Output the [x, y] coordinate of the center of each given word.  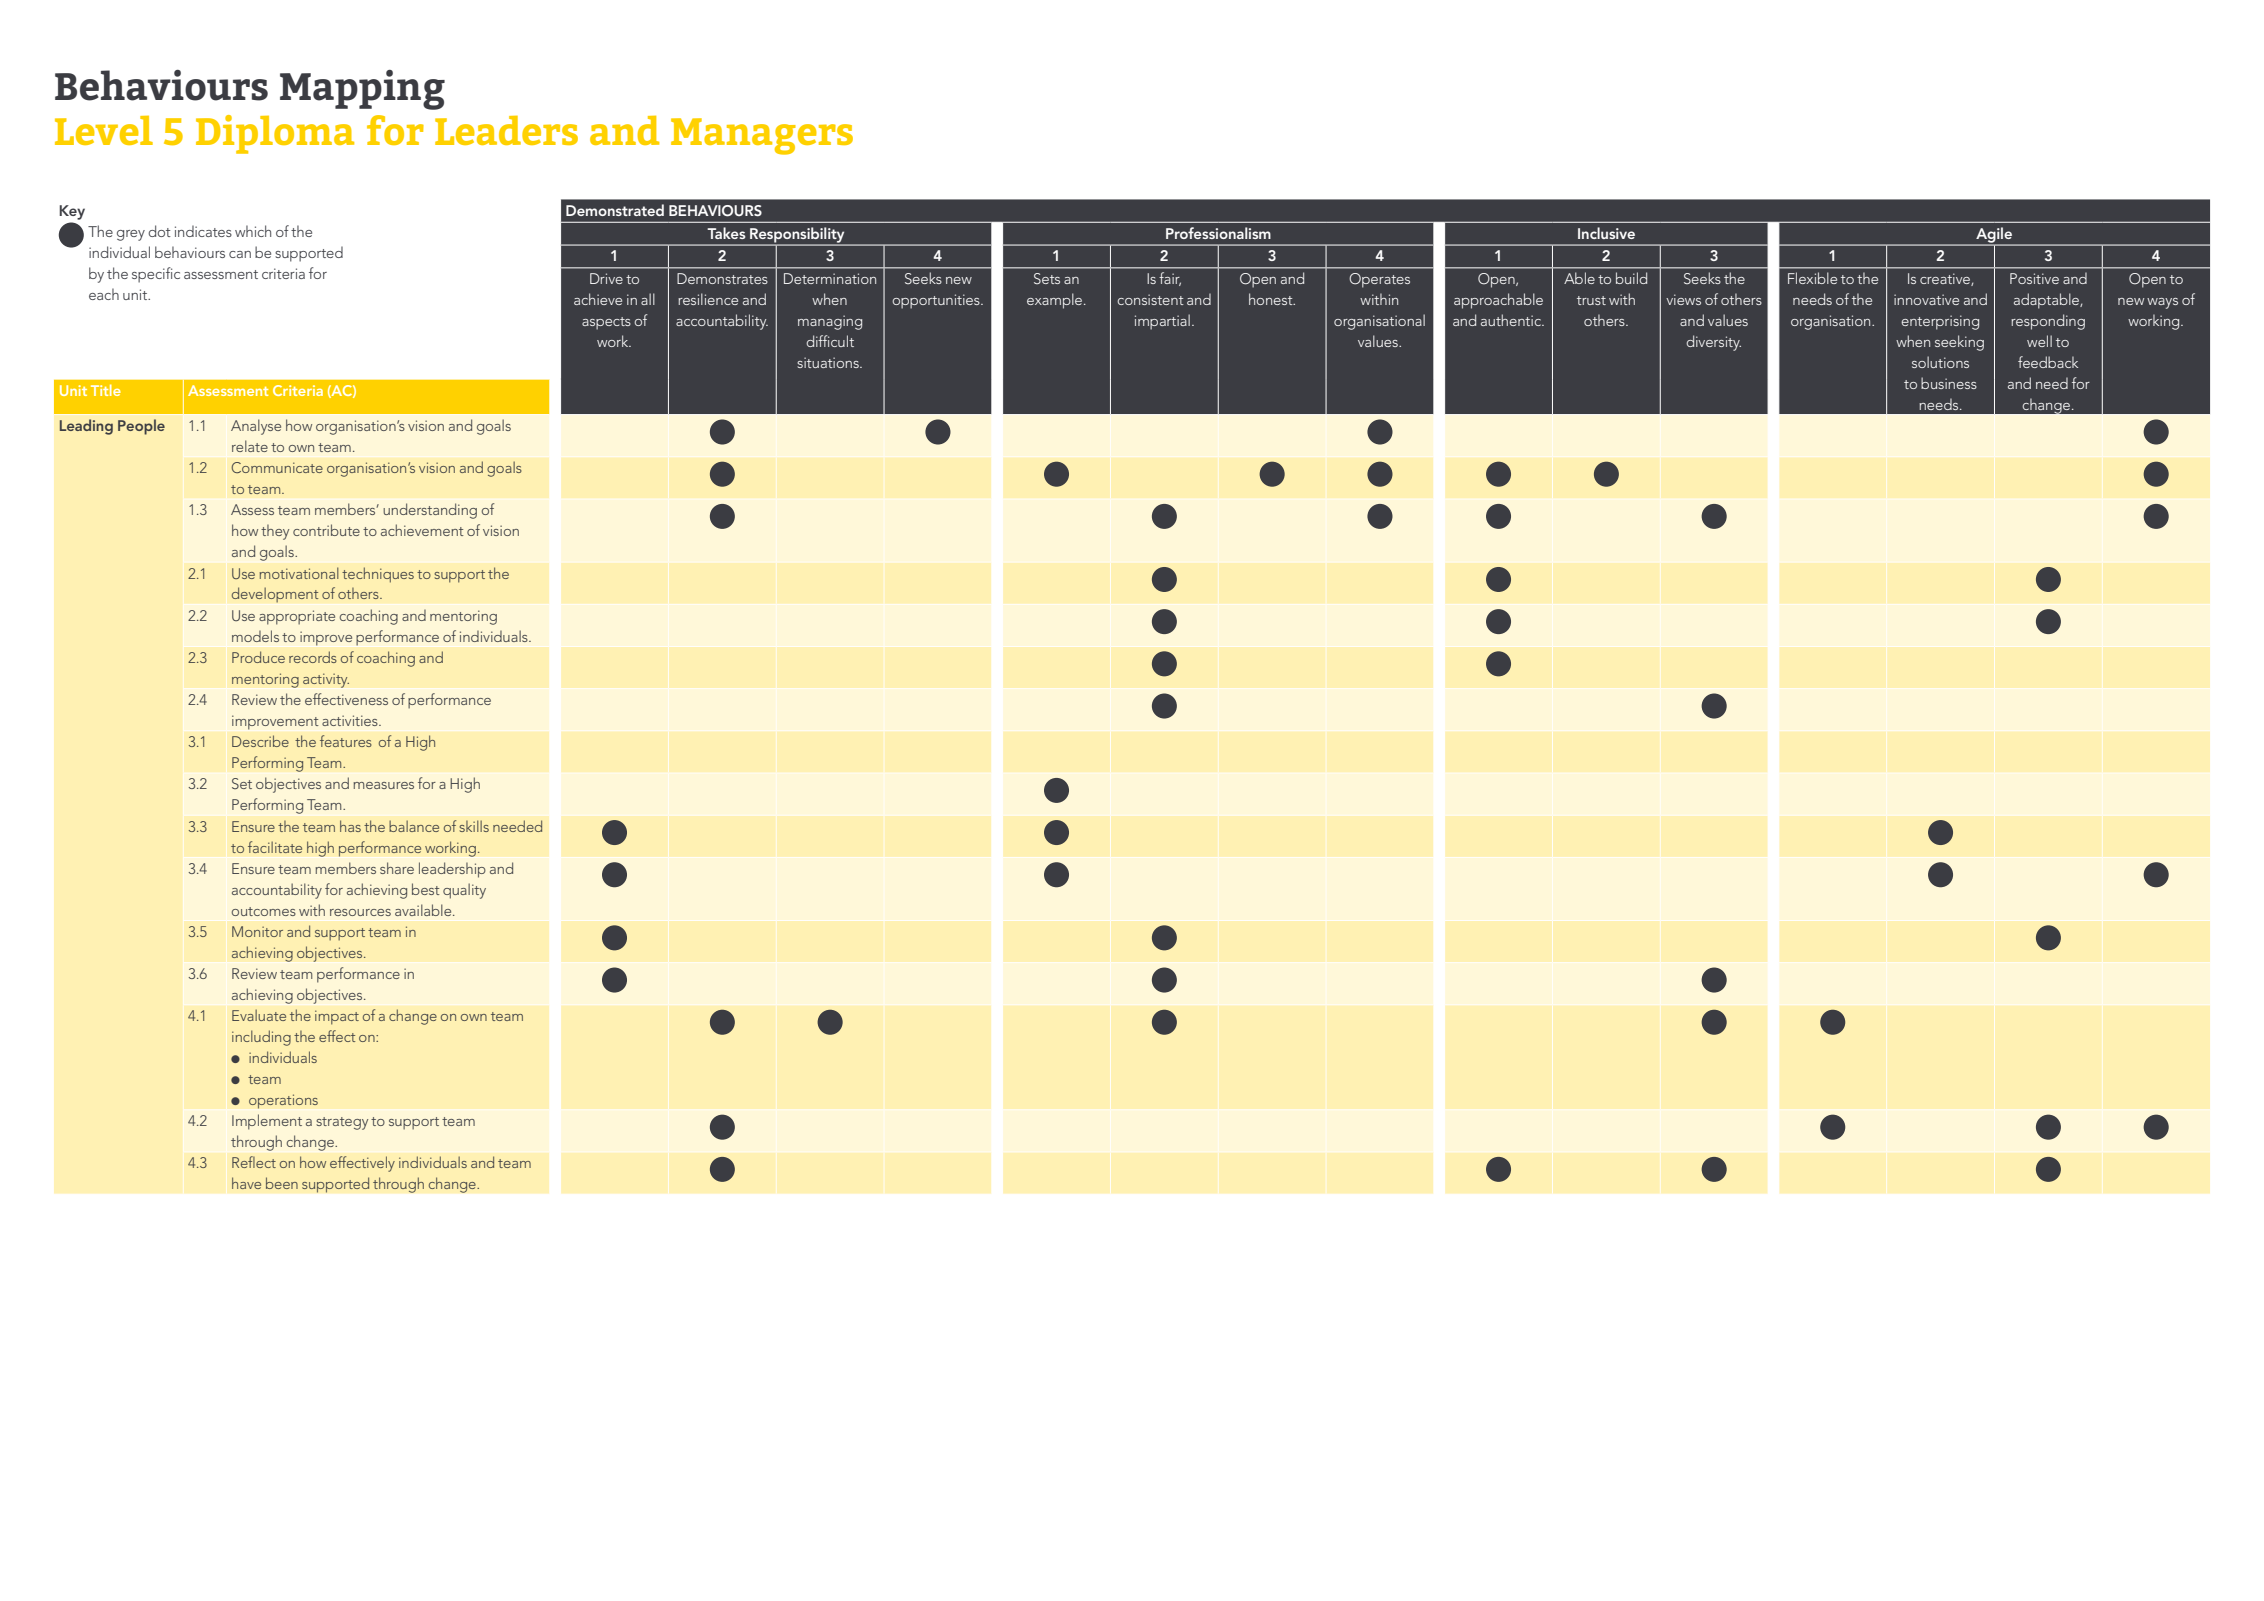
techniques [378, 575]
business [1949, 383]
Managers [762, 136]
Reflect [254, 1162]
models [255, 636]
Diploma [275, 134]
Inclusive [1606, 233]
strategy [342, 1123]
